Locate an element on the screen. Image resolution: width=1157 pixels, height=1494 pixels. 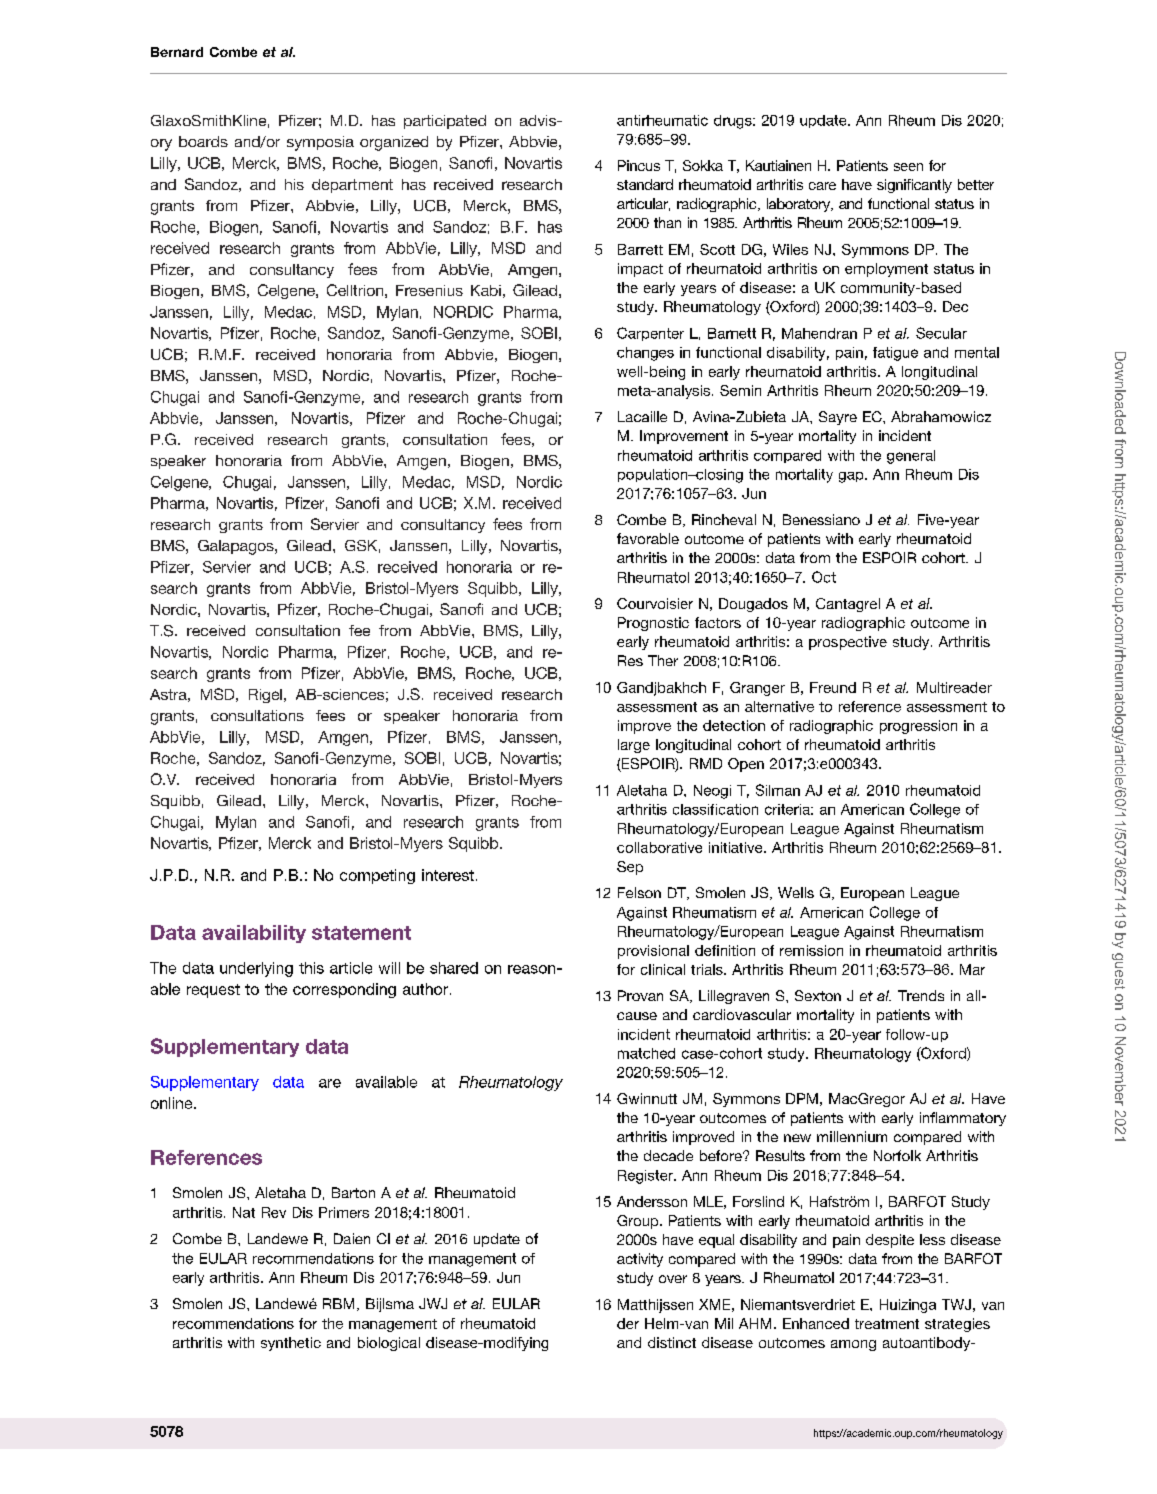
fatigue is located at coordinates (895, 354).
